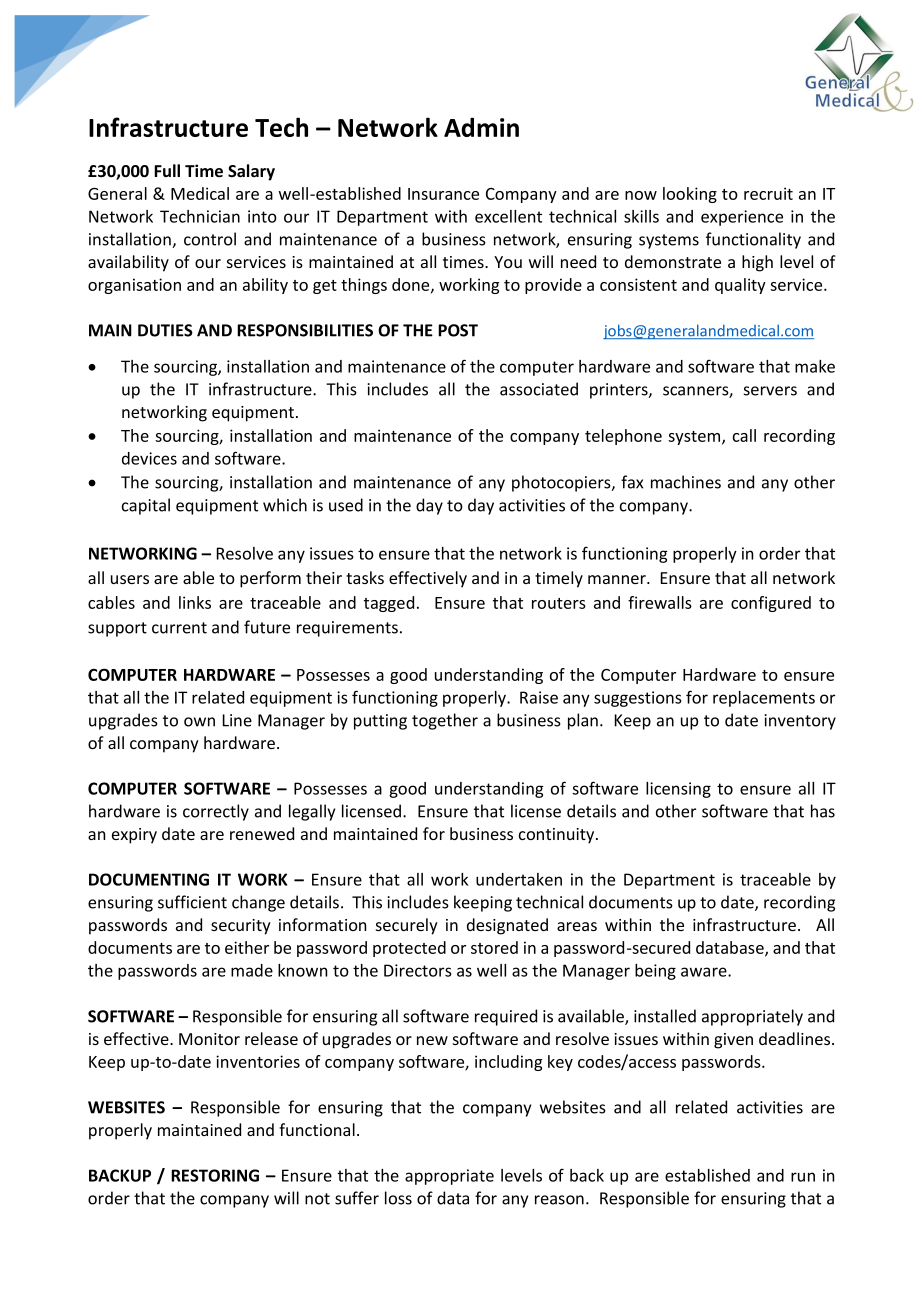 Image resolution: width=924 pixels, height=1308 pixels. What do you see at coordinates (768, 193) in the document?
I see `recruit` at bounding box center [768, 193].
